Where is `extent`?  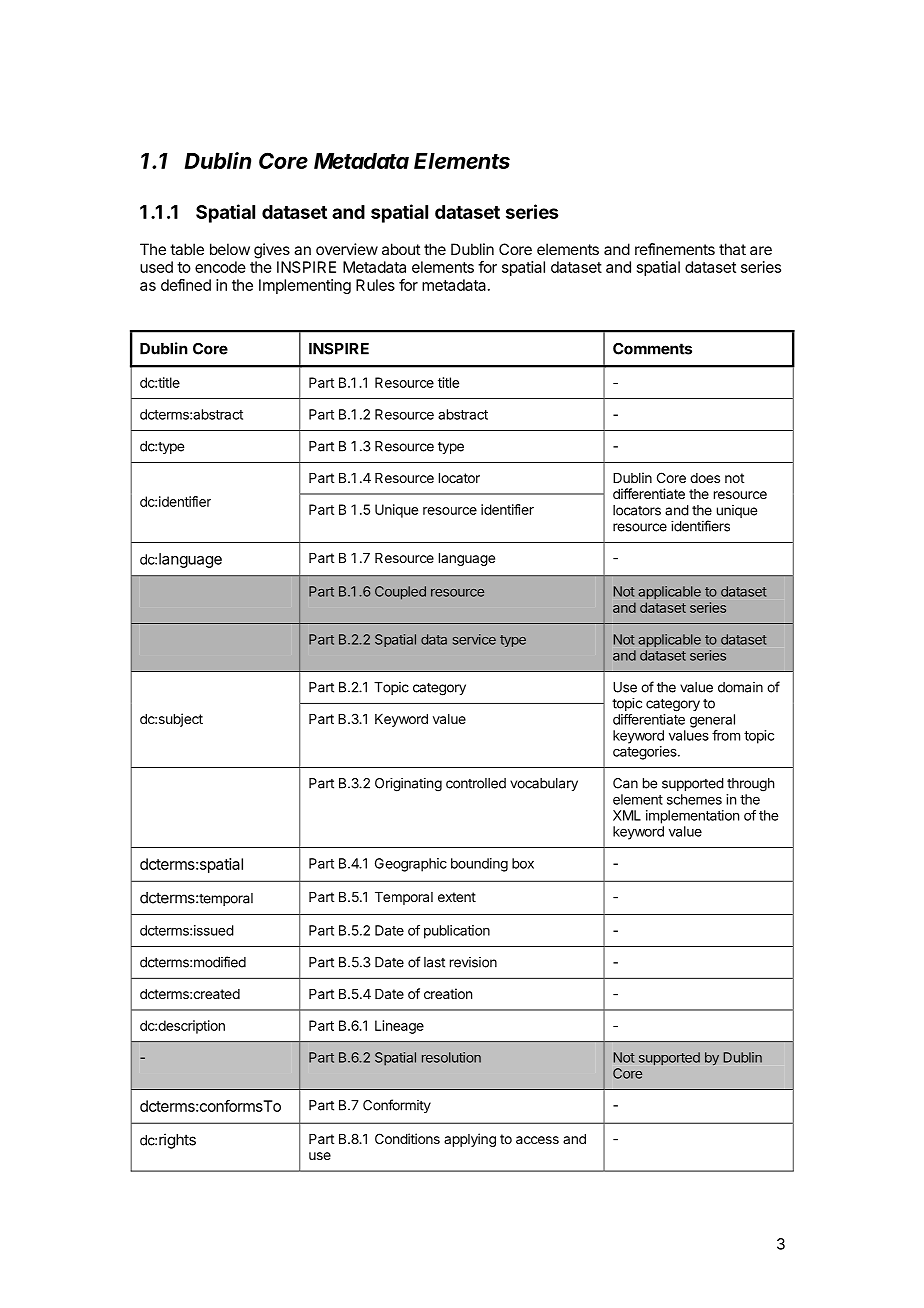 extent is located at coordinates (457, 897).
